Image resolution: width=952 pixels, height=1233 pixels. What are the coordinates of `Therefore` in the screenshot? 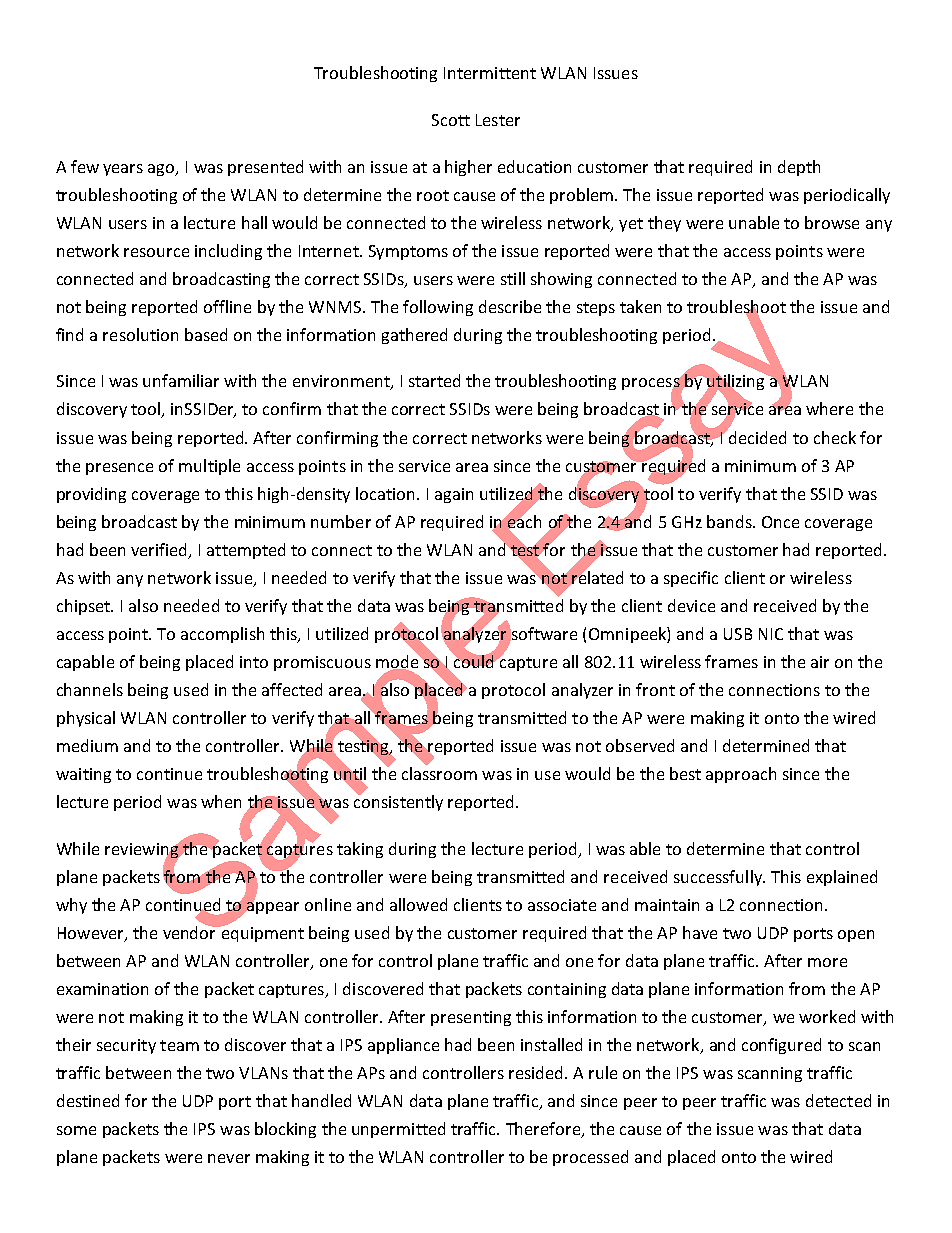 It's located at (544, 1129).
